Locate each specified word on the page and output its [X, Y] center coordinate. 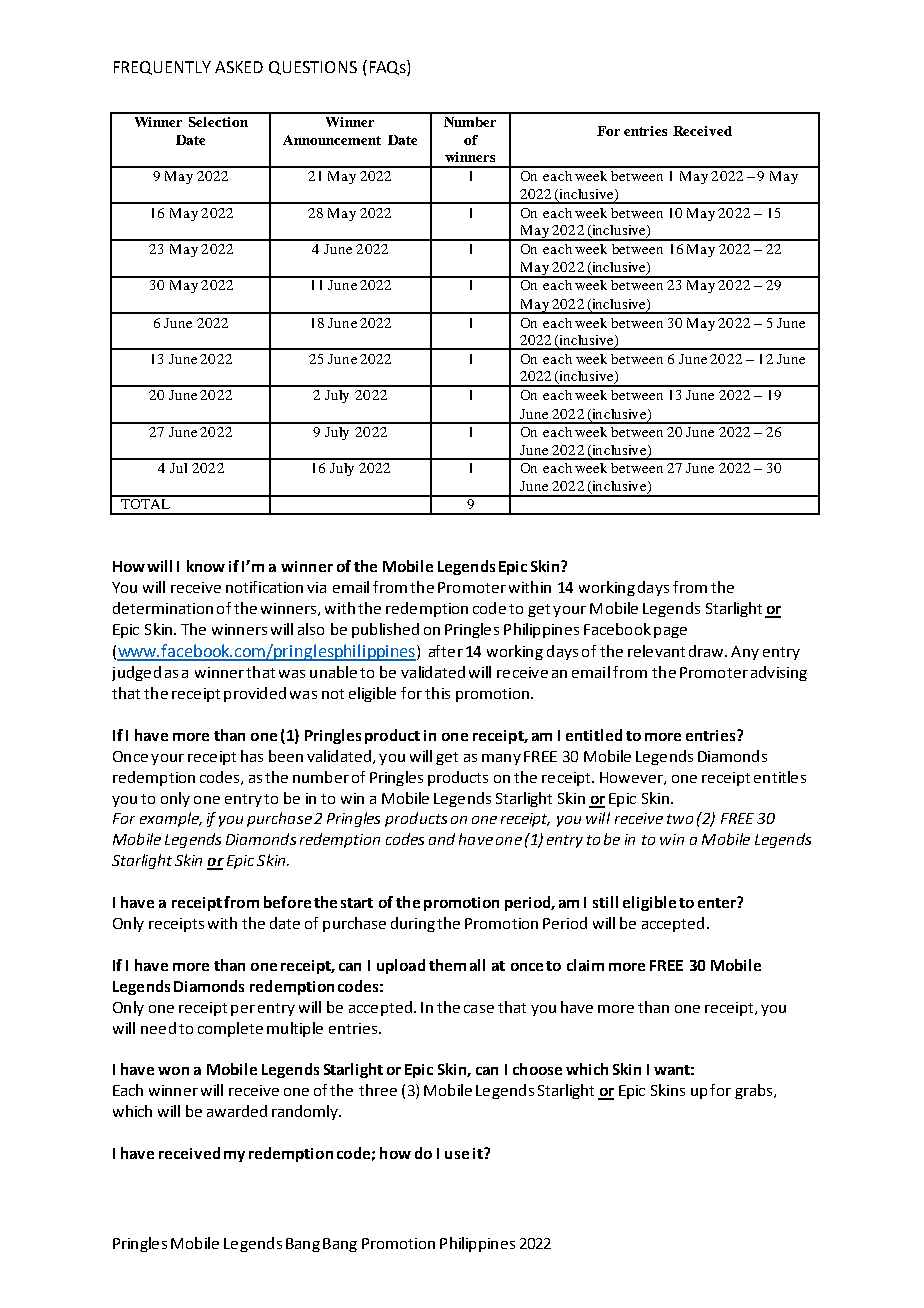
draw [707, 651]
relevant [656, 651]
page [670, 632]
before [287, 902]
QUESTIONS [313, 68]
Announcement [332, 140]
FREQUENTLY [162, 68]
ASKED [239, 67]
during [413, 924]
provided [255, 694]
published [385, 630]
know [206, 566]
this [437, 693]
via [316, 587]
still [605, 902]
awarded [237, 1111]
